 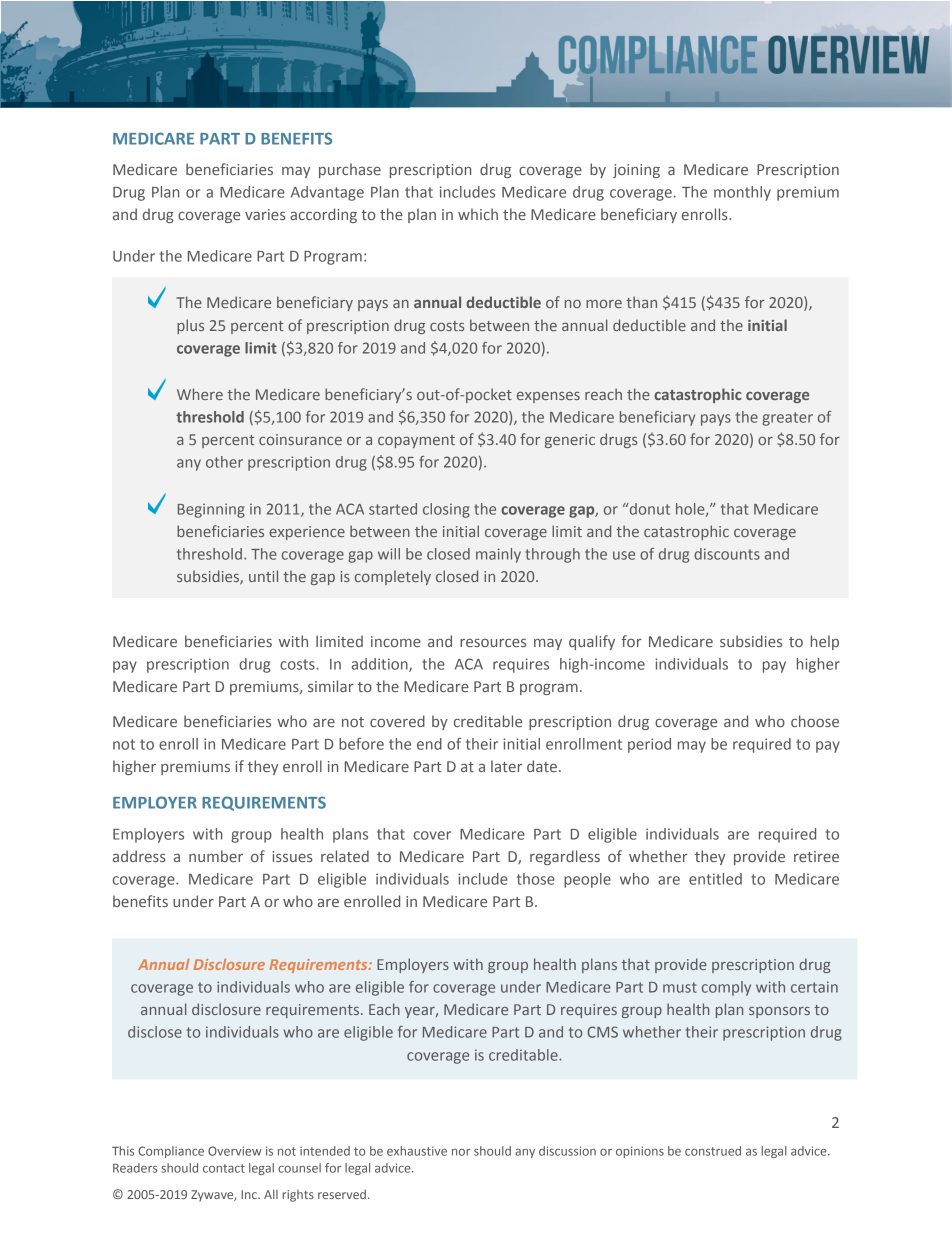 What do you see at coordinates (713, 1151) in the screenshot?
I see `construed` at bounding box center [713, 1151].
